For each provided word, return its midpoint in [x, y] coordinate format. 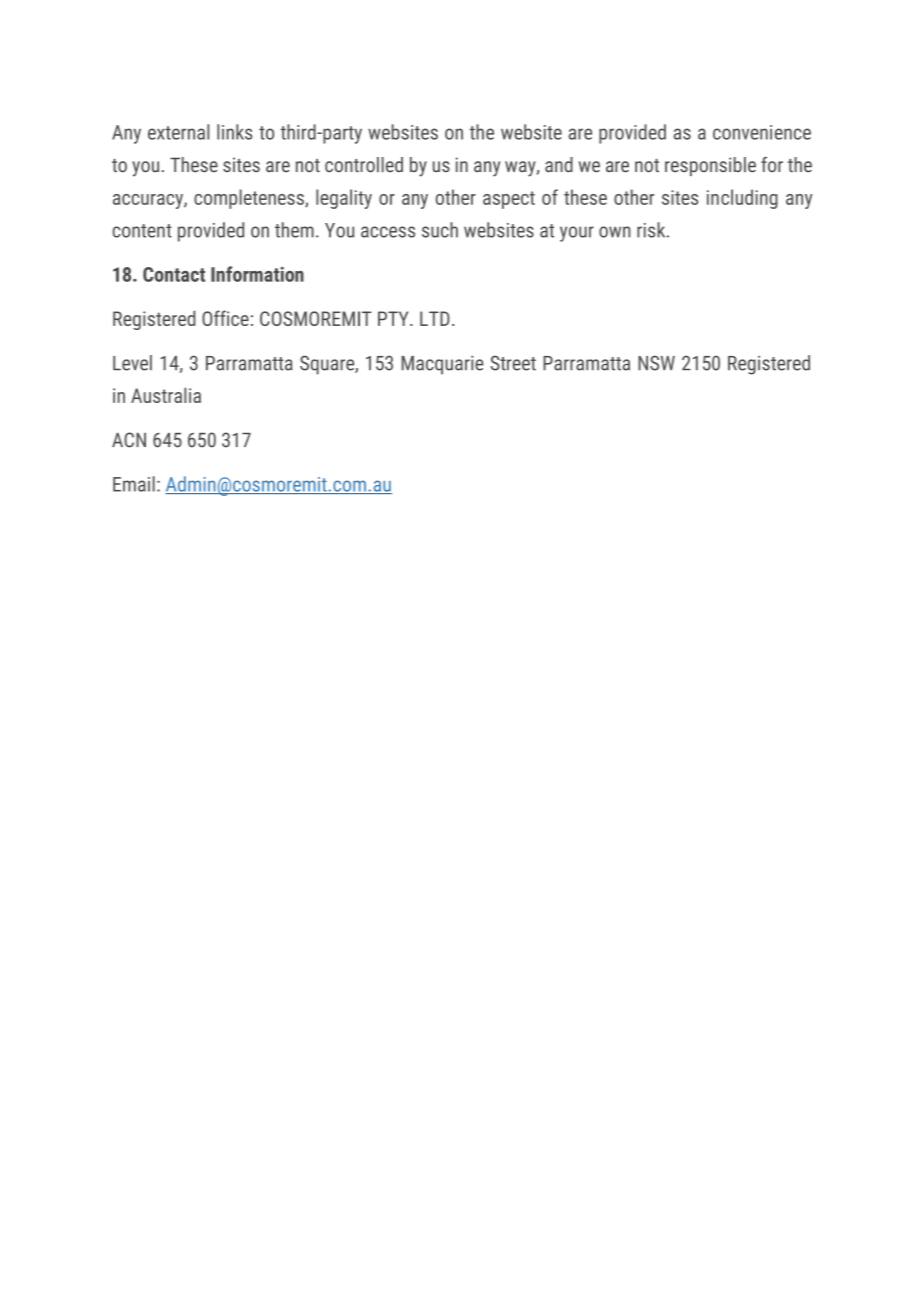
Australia [166, 395]
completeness [250, 199]
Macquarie [442, 365]
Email [134, 484]
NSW [656, 363]
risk [652, 230]
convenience [762, 132]
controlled [364, 165]
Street [513, 363]
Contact [174, 274]
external [178, 132]
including [742, 199]
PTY [394, 318]
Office [225, 318]
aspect [509, 200]
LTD [435, 318]
